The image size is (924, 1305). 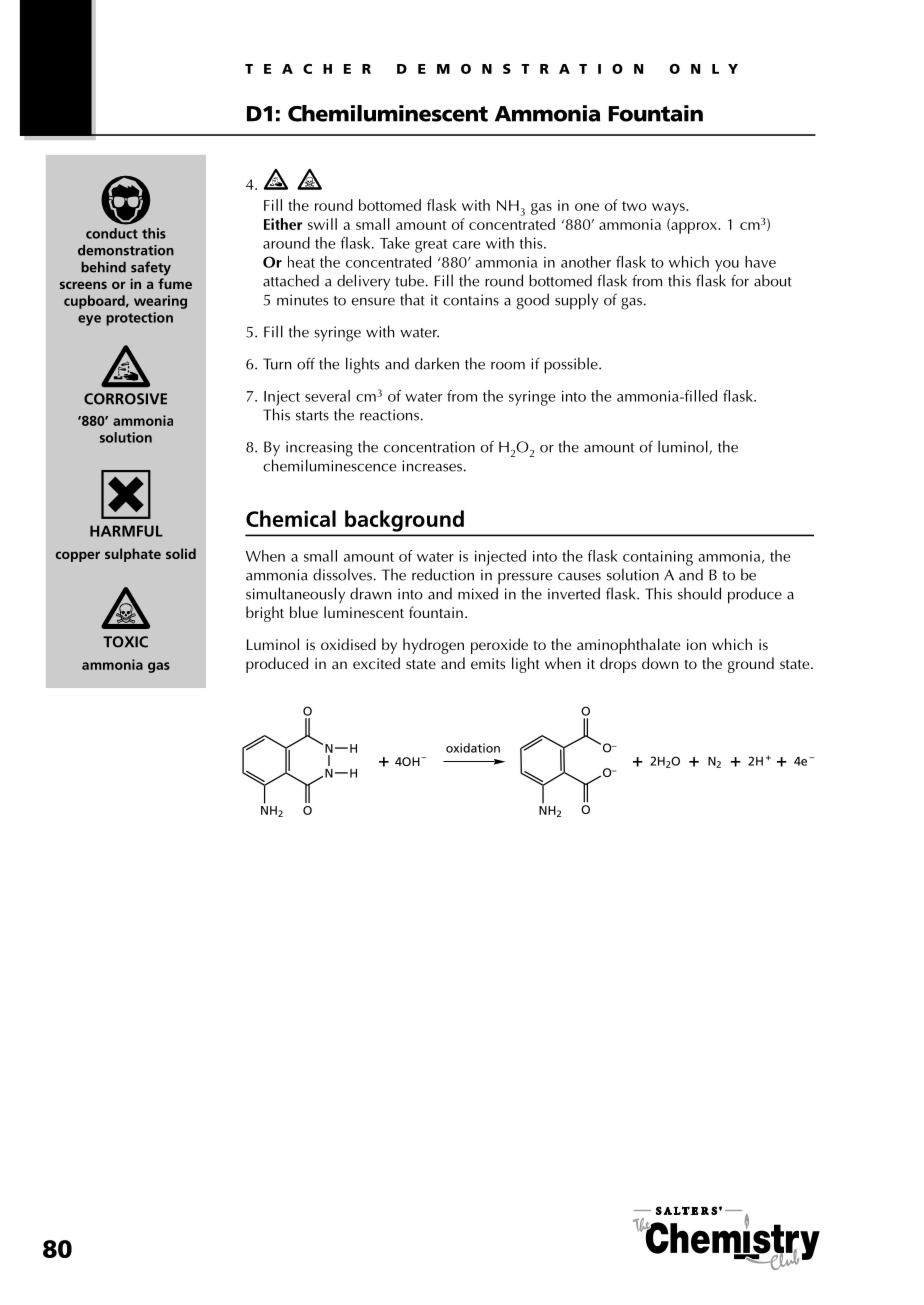 What do you see at coordinates (125, 642) in the screenshot?
I see `TOXIC` at bounding box center [125, 642].
